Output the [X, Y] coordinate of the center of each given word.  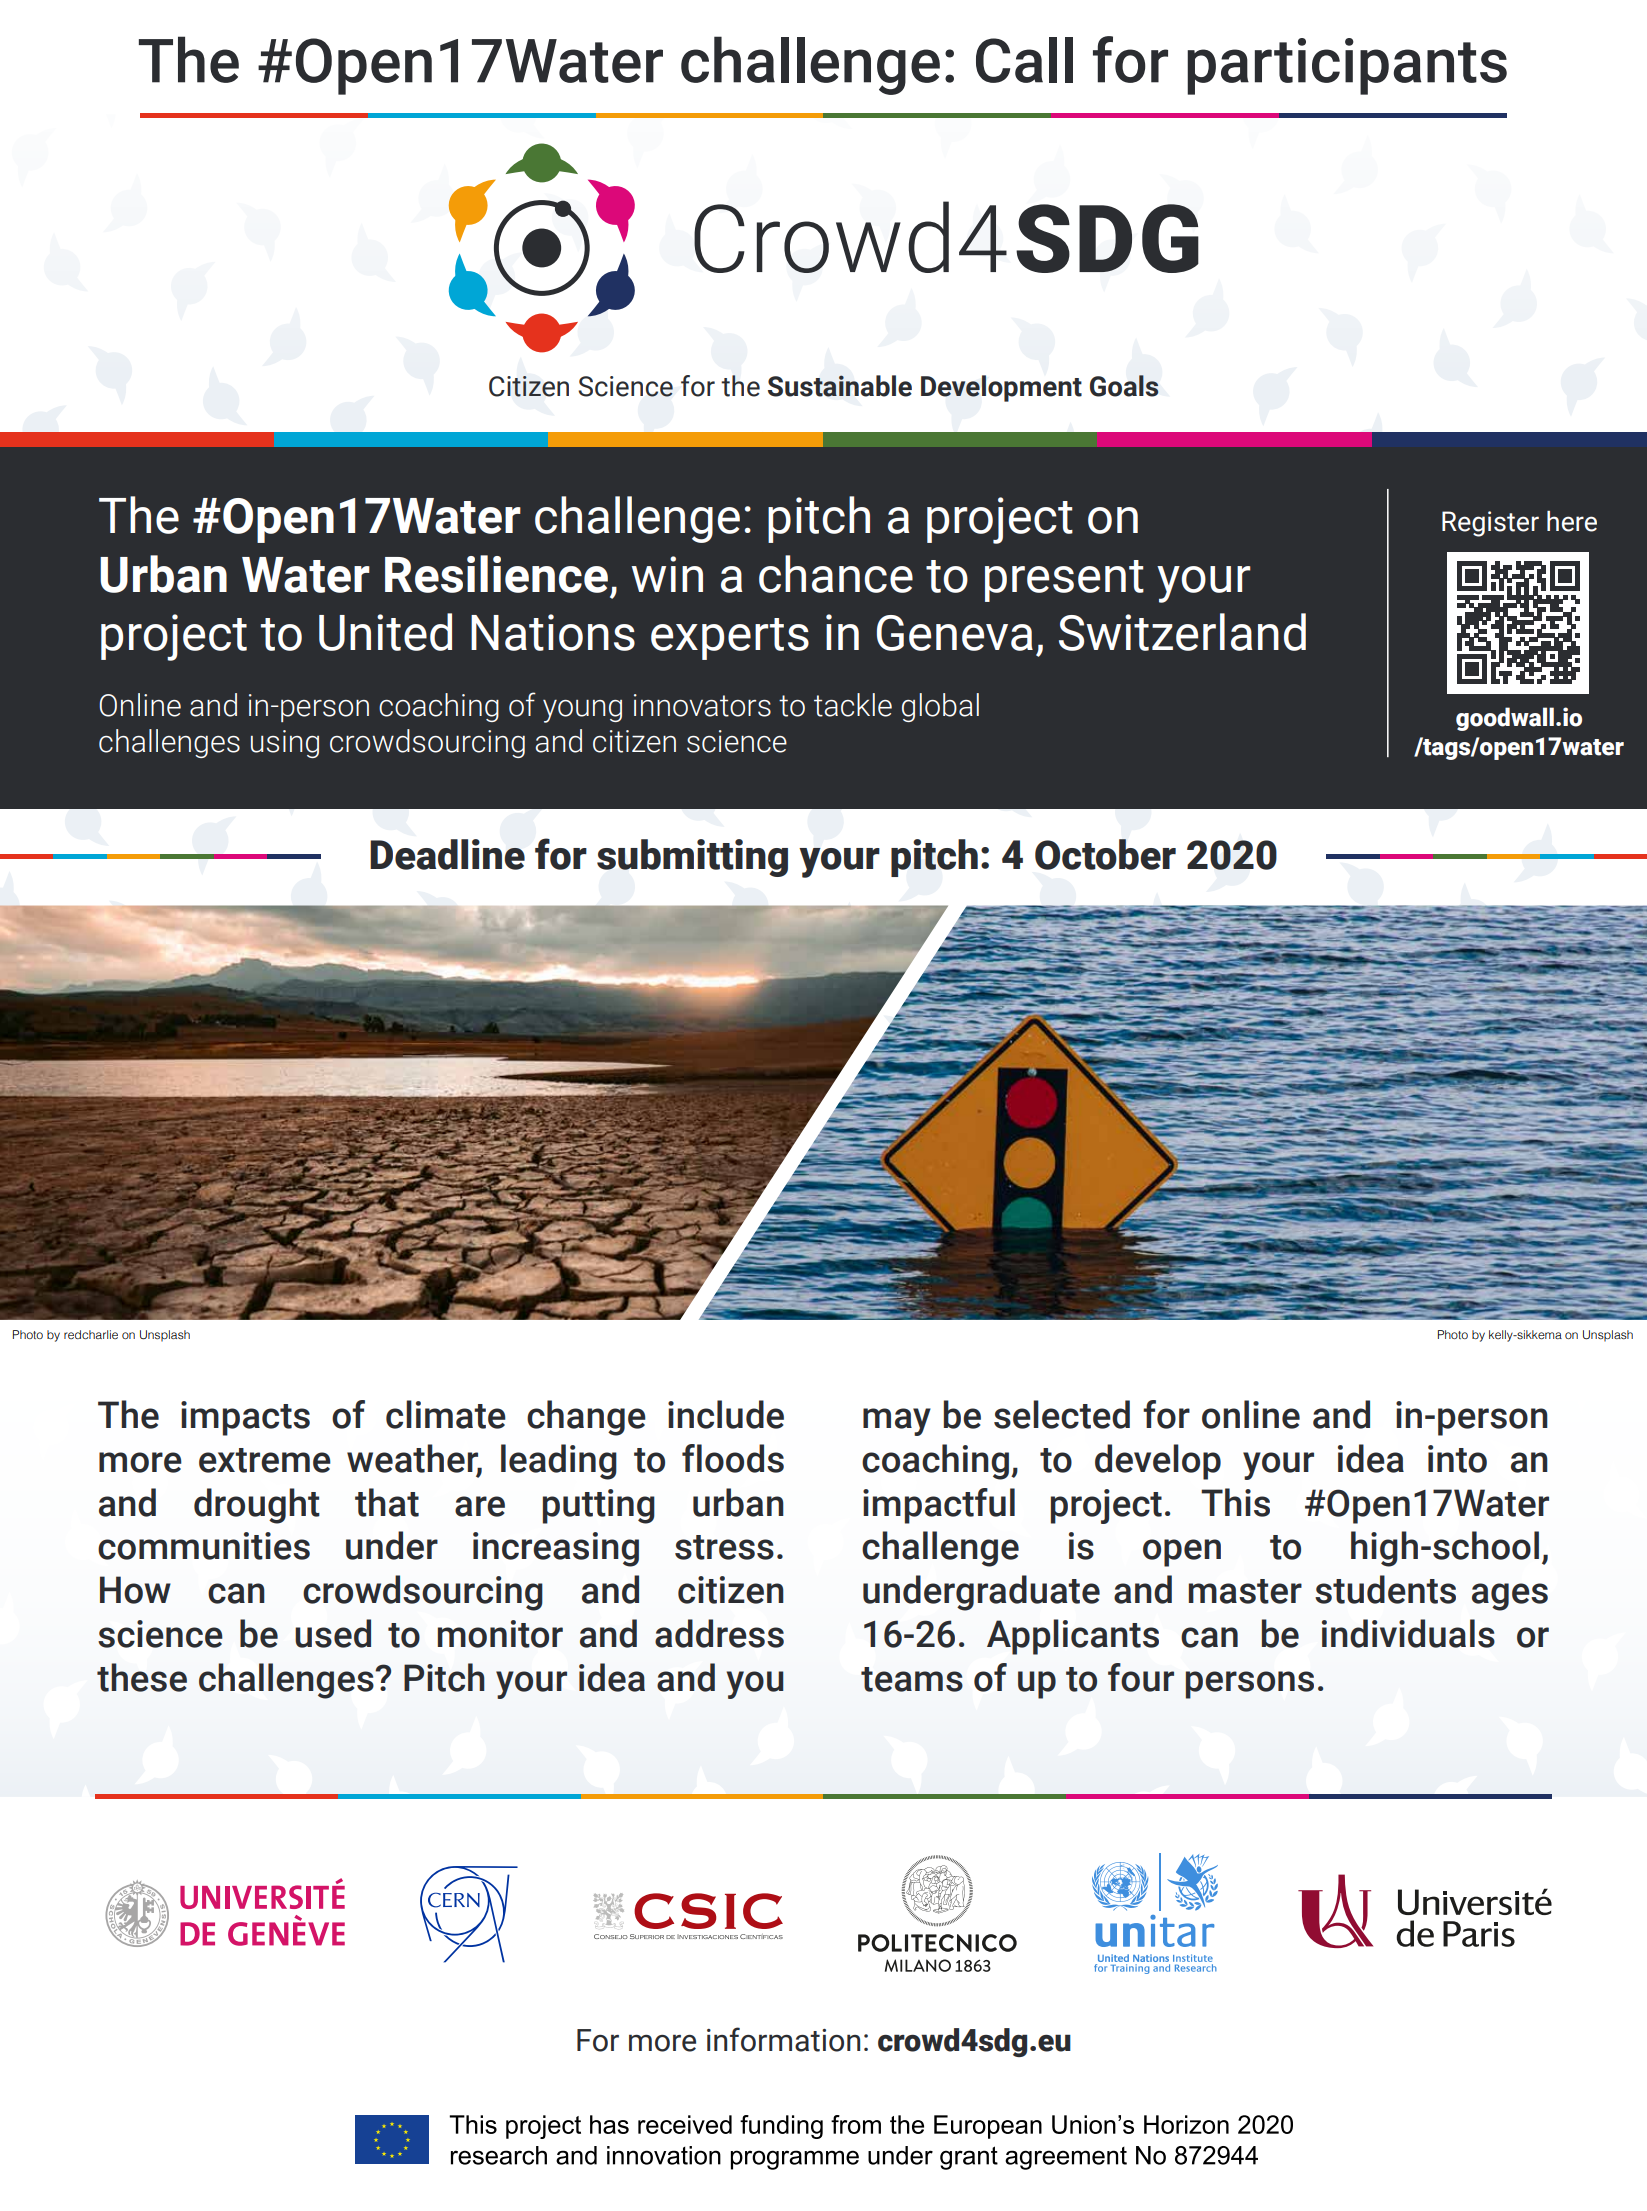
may [897, 1422]
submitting [692, 858]
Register [1490, 524]
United [385, 632]
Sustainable [840, 386]
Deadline [447, 854]
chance [836, 574]
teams [912, 1679]
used [333, 1633]
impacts [245, 1418]
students [1385, 1589]
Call [1024, 60]
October [1105, 854]
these [142, 1677]
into [1457, 1459]
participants [1347, 66]
